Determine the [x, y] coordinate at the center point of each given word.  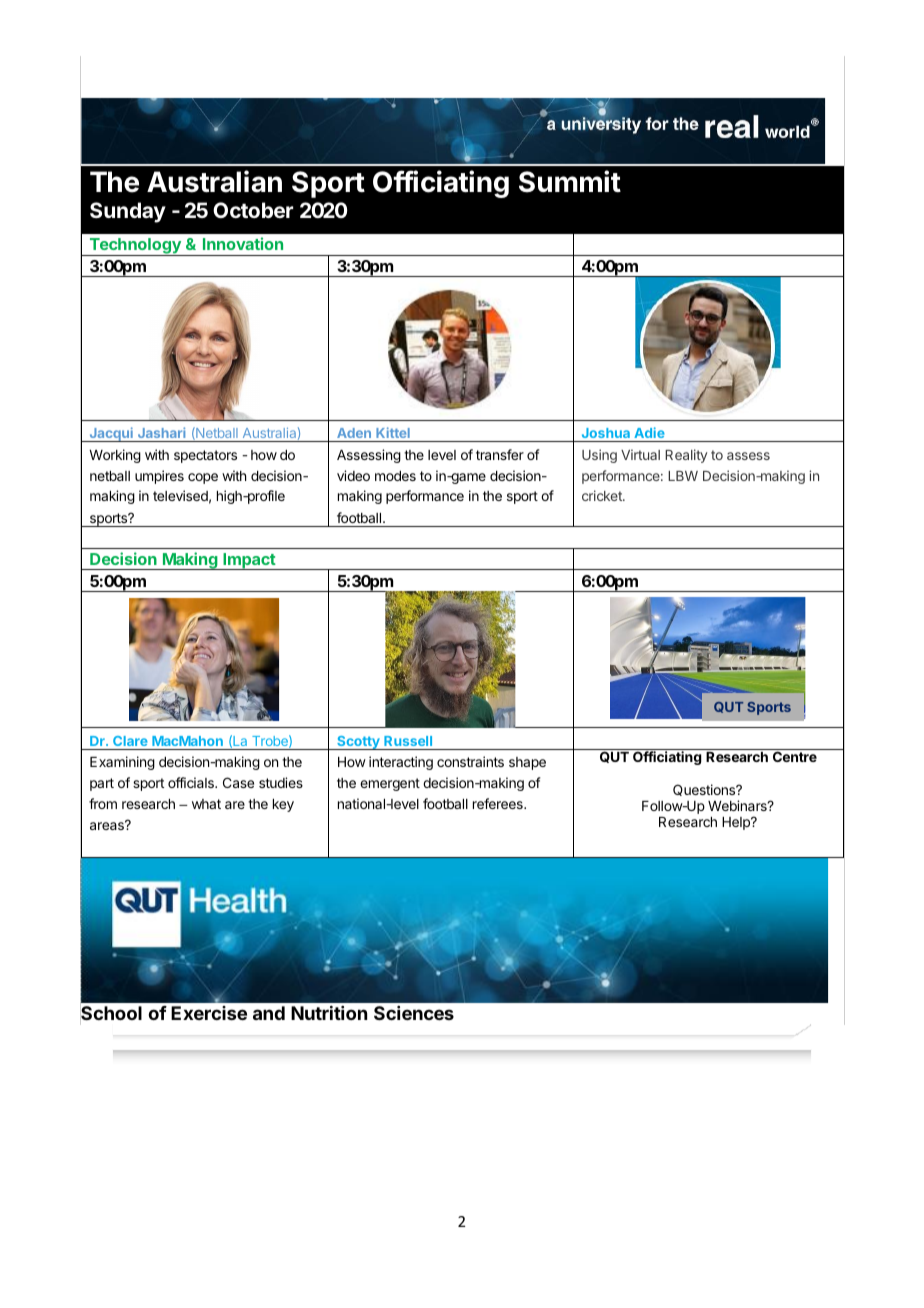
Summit [570, 181]
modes [395, 476]
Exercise [209, 1013]
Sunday [128, 212]
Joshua [606, 433]
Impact [249, 561]
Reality [686, 456]
